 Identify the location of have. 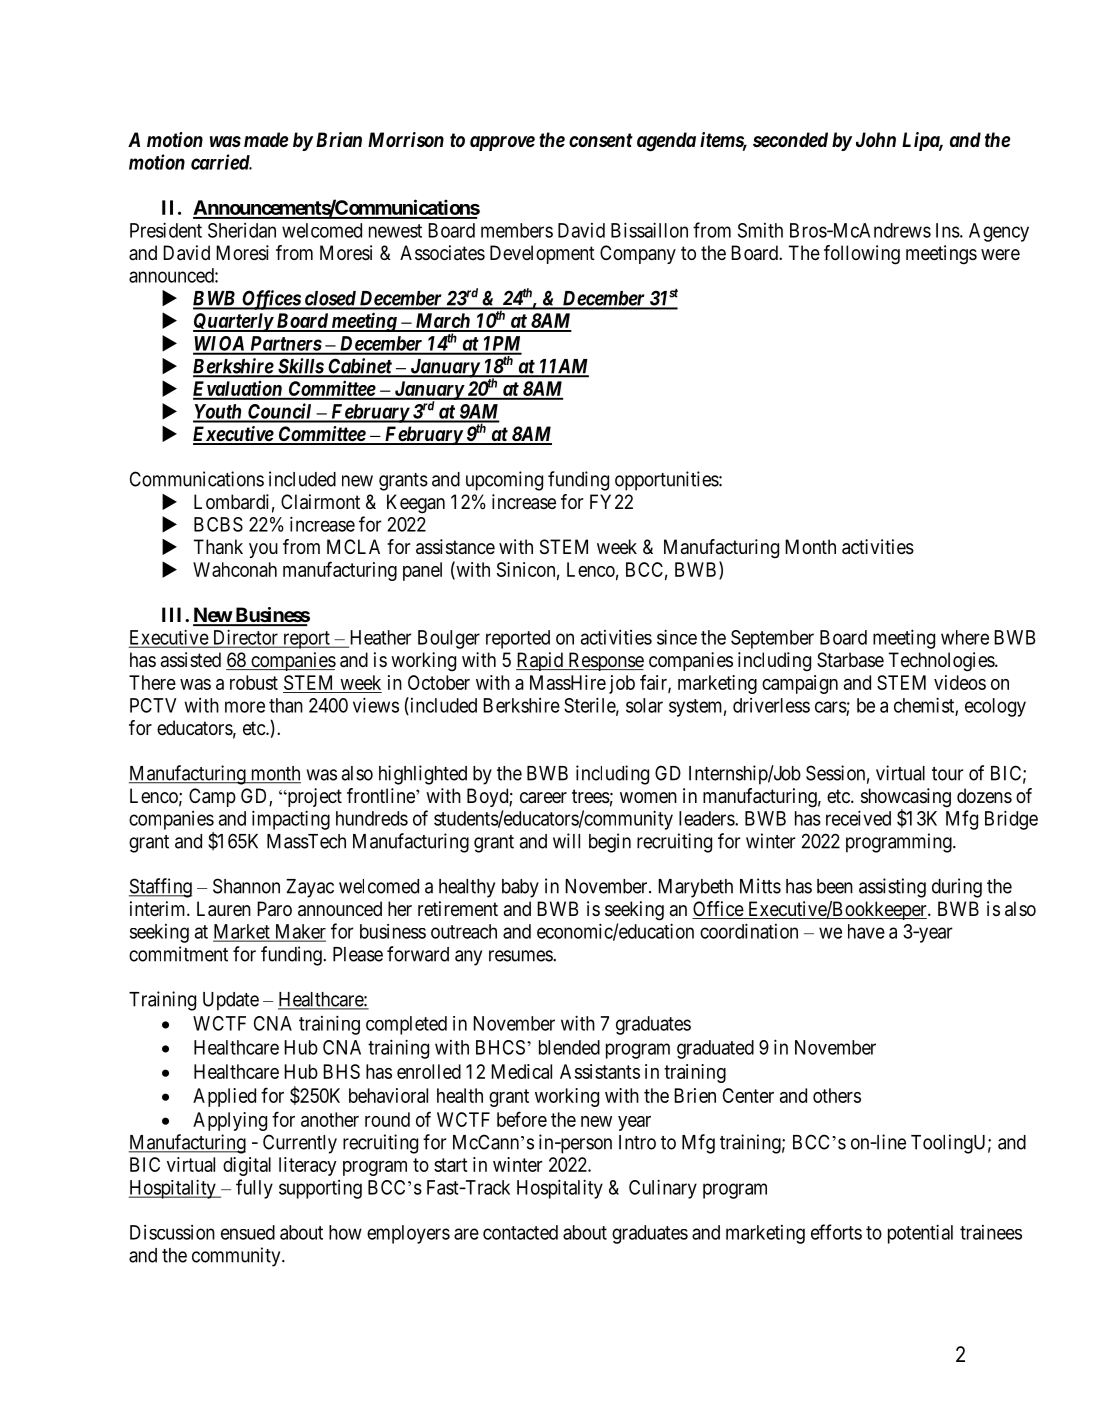
(866, 931).
